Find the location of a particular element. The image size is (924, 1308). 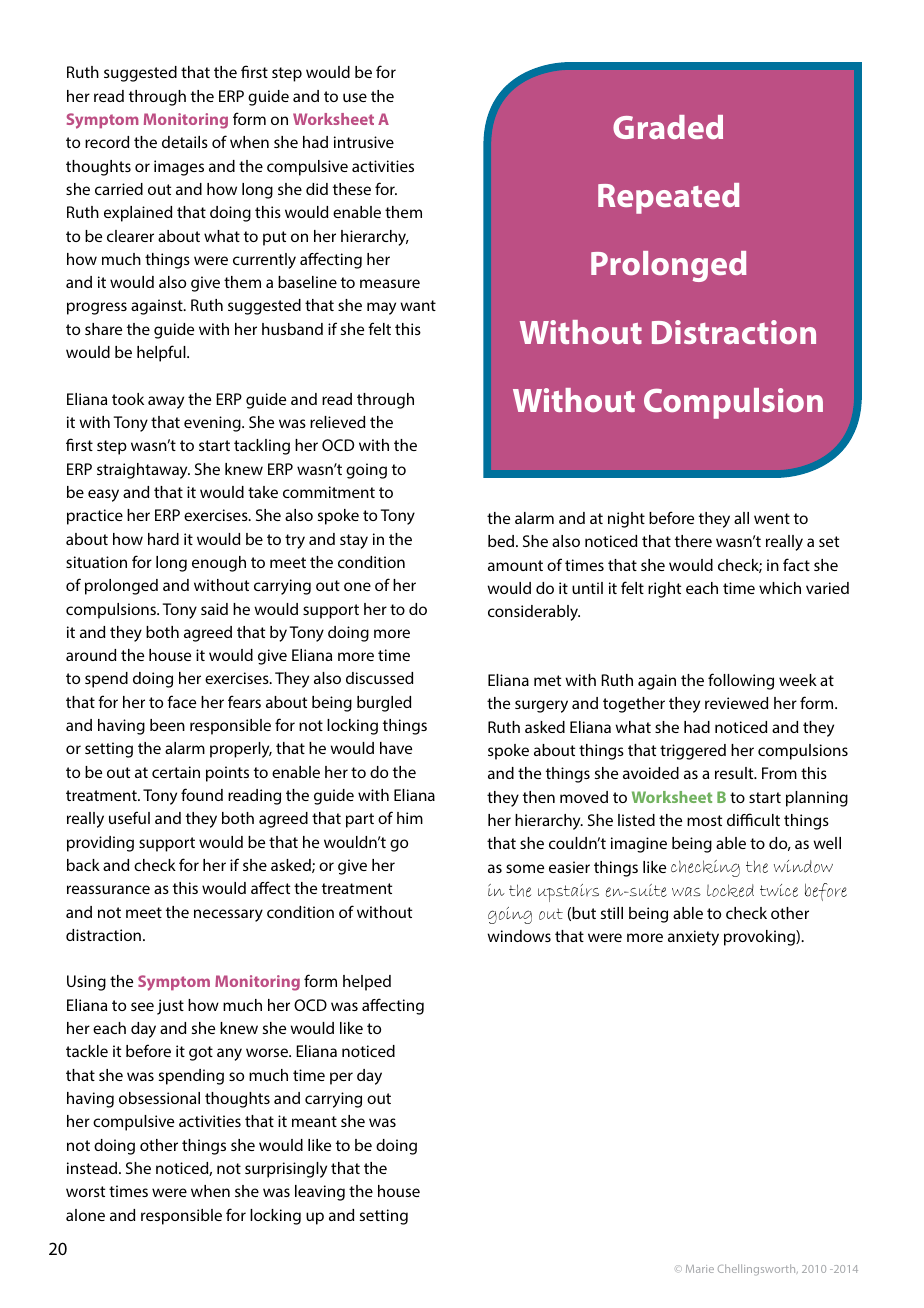

provoking is located at coordinates (760, 938).
